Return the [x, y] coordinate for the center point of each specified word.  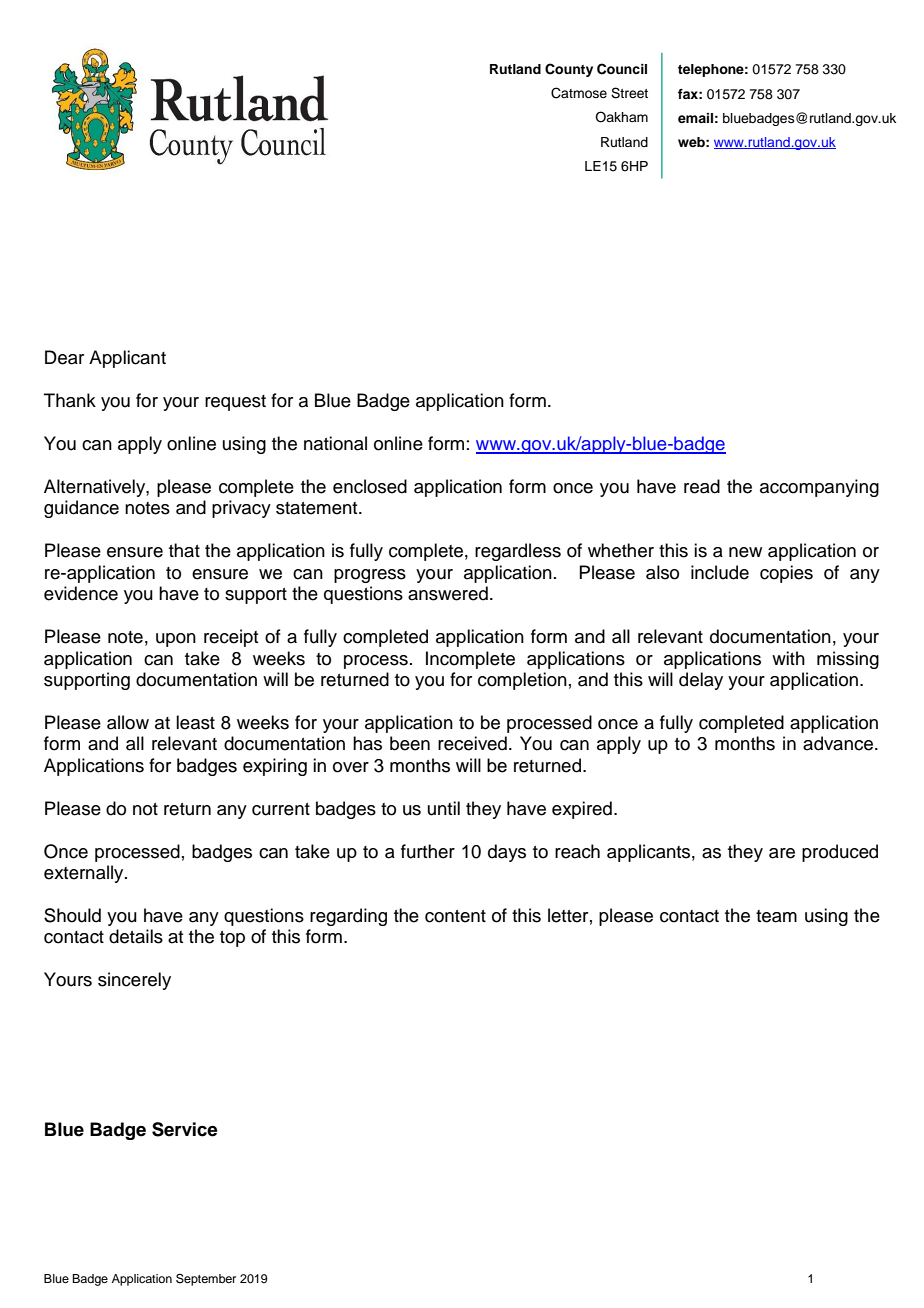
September [206, 1280]
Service [185, 1129]
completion [522, 681]
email [695, 118]
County [569, 70]
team [776, 916]
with [788, 658]
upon [176, 640]
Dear [64, 357]
